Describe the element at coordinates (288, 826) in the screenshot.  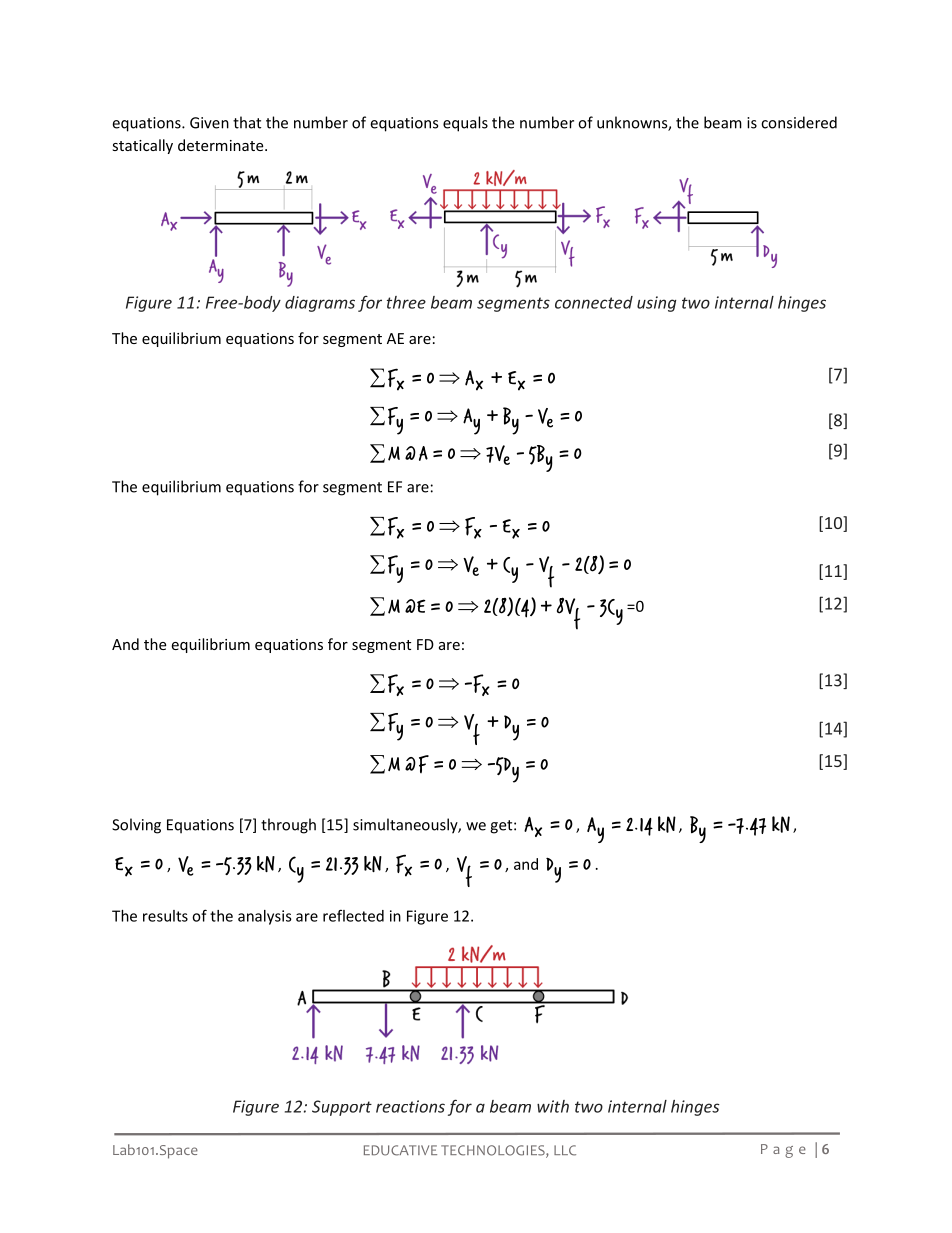
I see `through` at that location.
